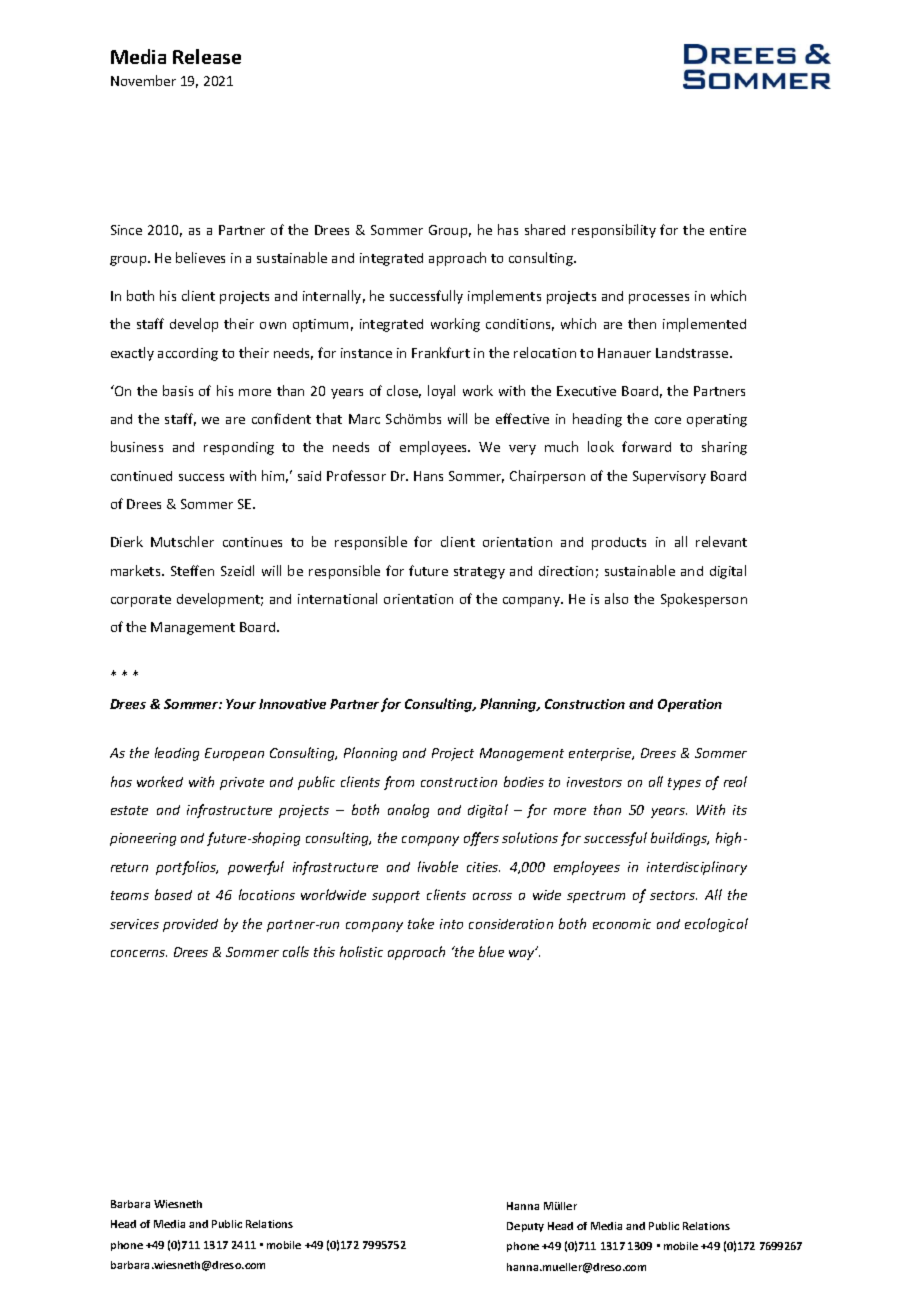  I want to click on responding, so click(239, 448).
